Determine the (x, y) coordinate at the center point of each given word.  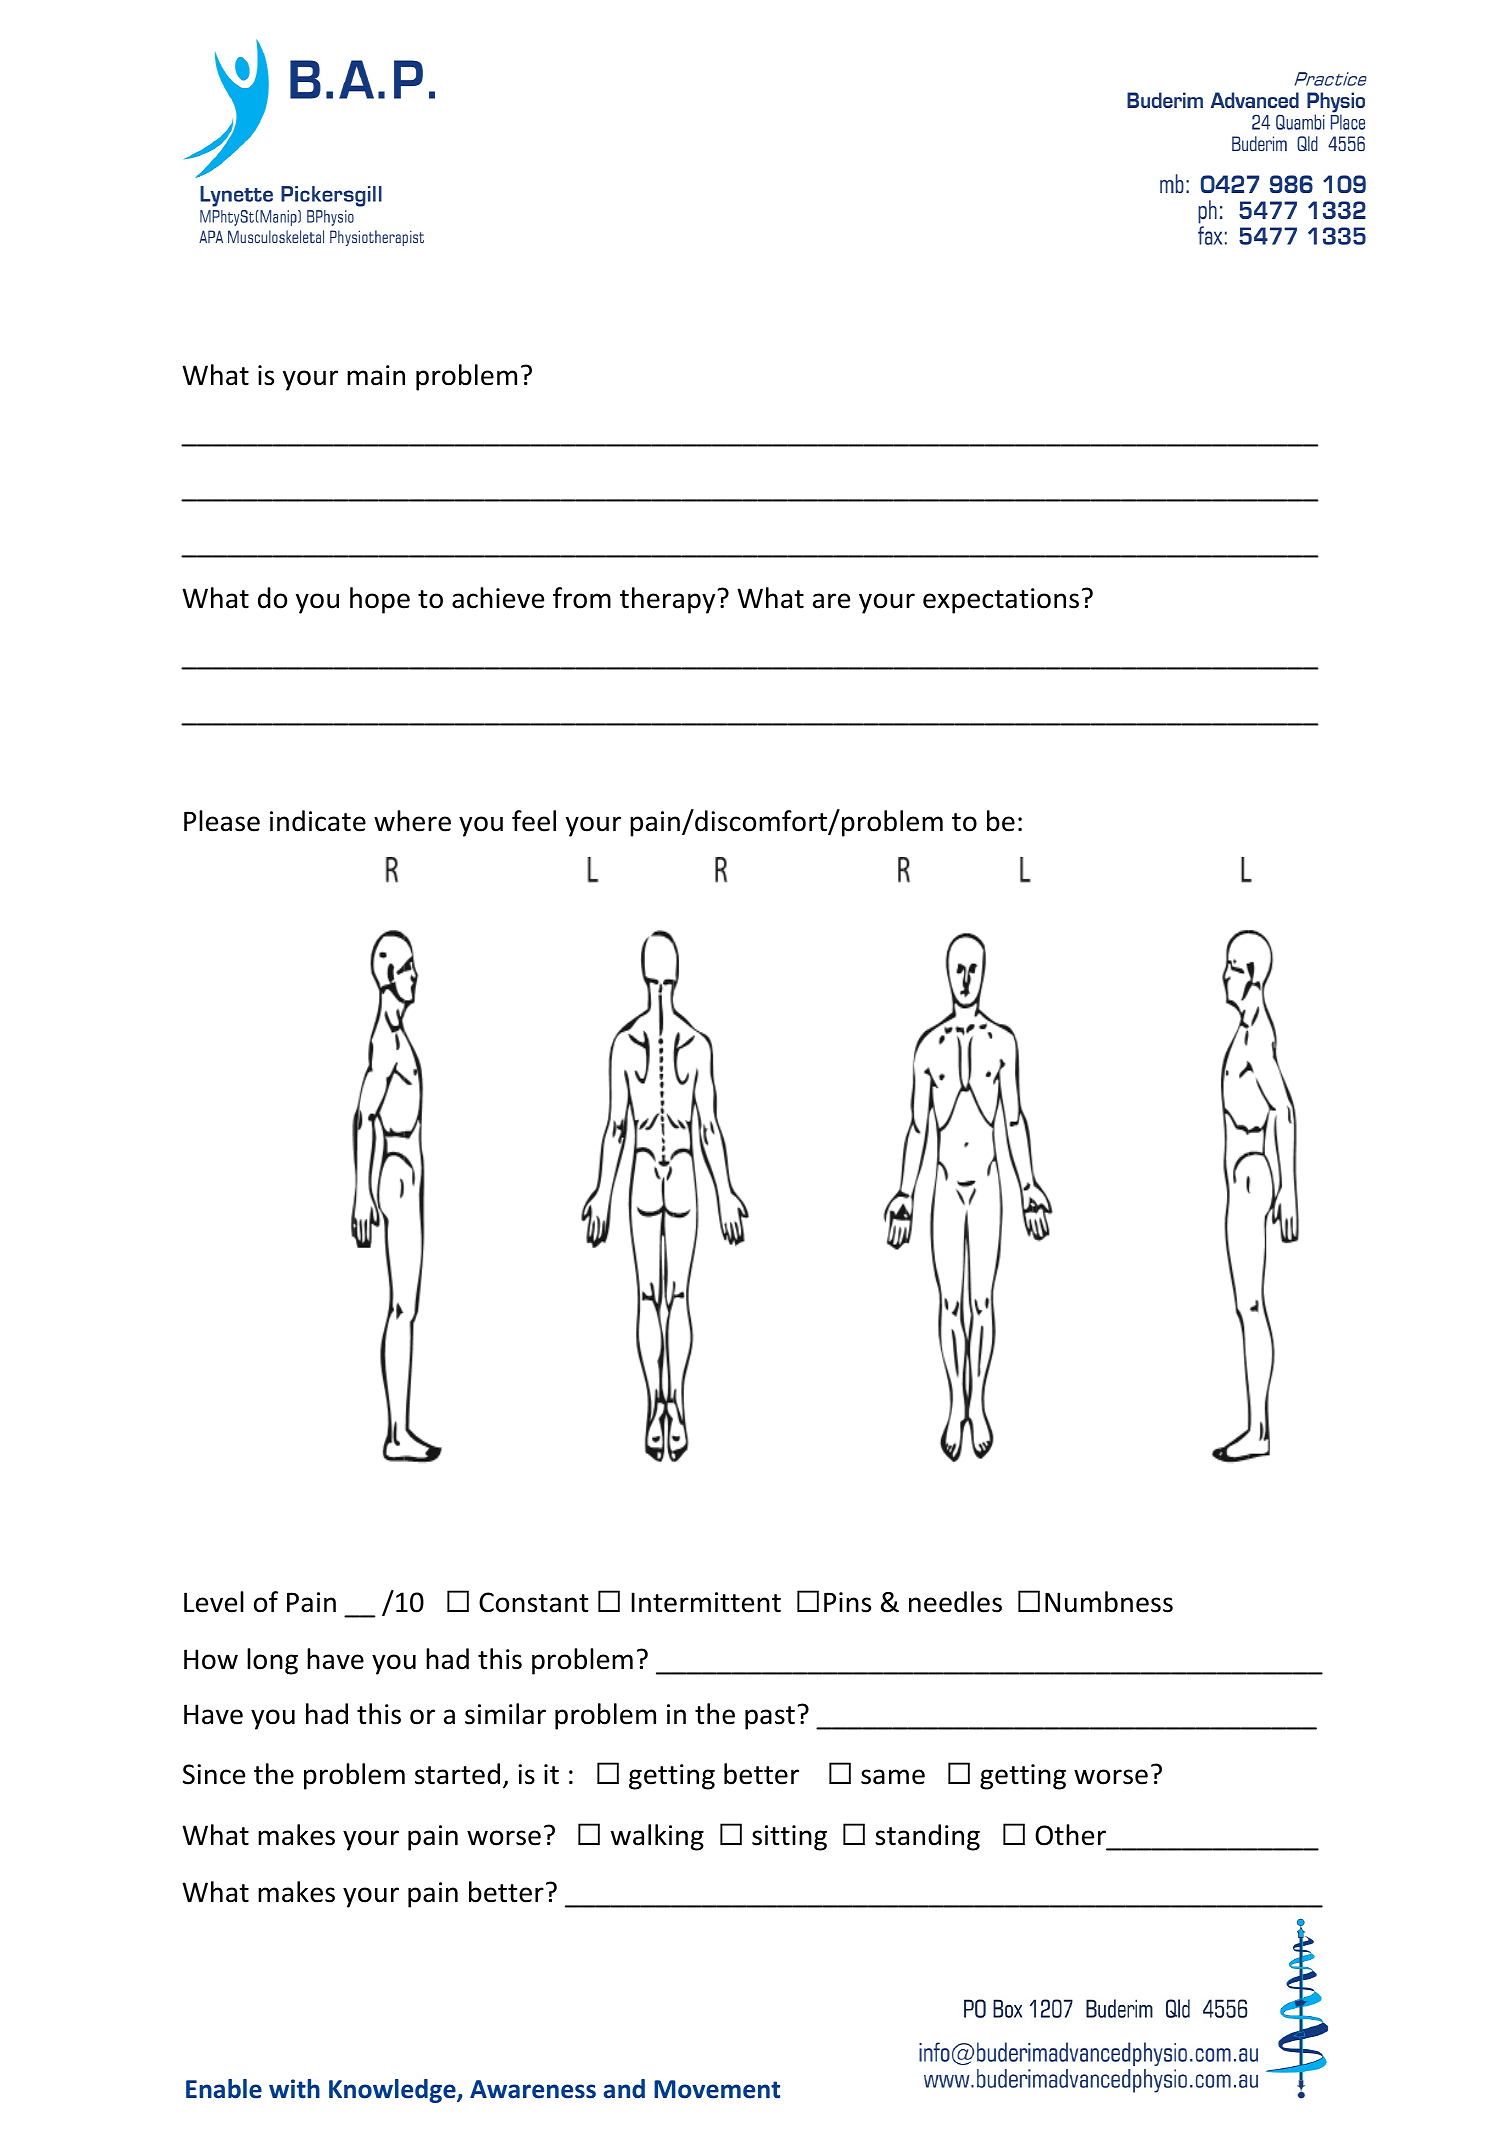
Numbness (1109, 1602)
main (376, 375)
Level (214, 1602)
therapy (669, 600)
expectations (1001, 601)
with (294, 2089)
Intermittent (706, 1602)
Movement (717, 2089)
